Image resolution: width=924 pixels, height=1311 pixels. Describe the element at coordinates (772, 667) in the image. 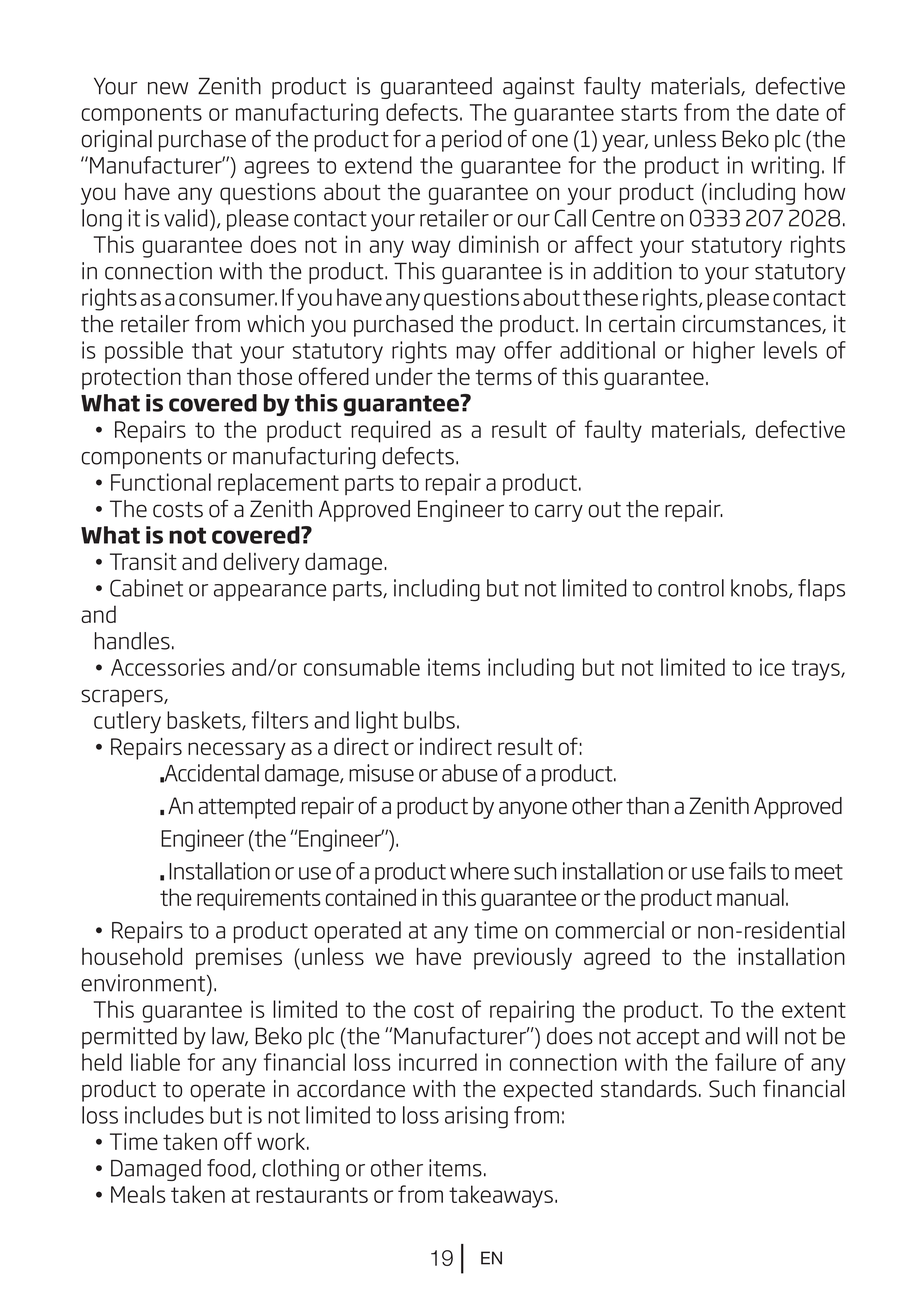

I see `ice` at that location.
